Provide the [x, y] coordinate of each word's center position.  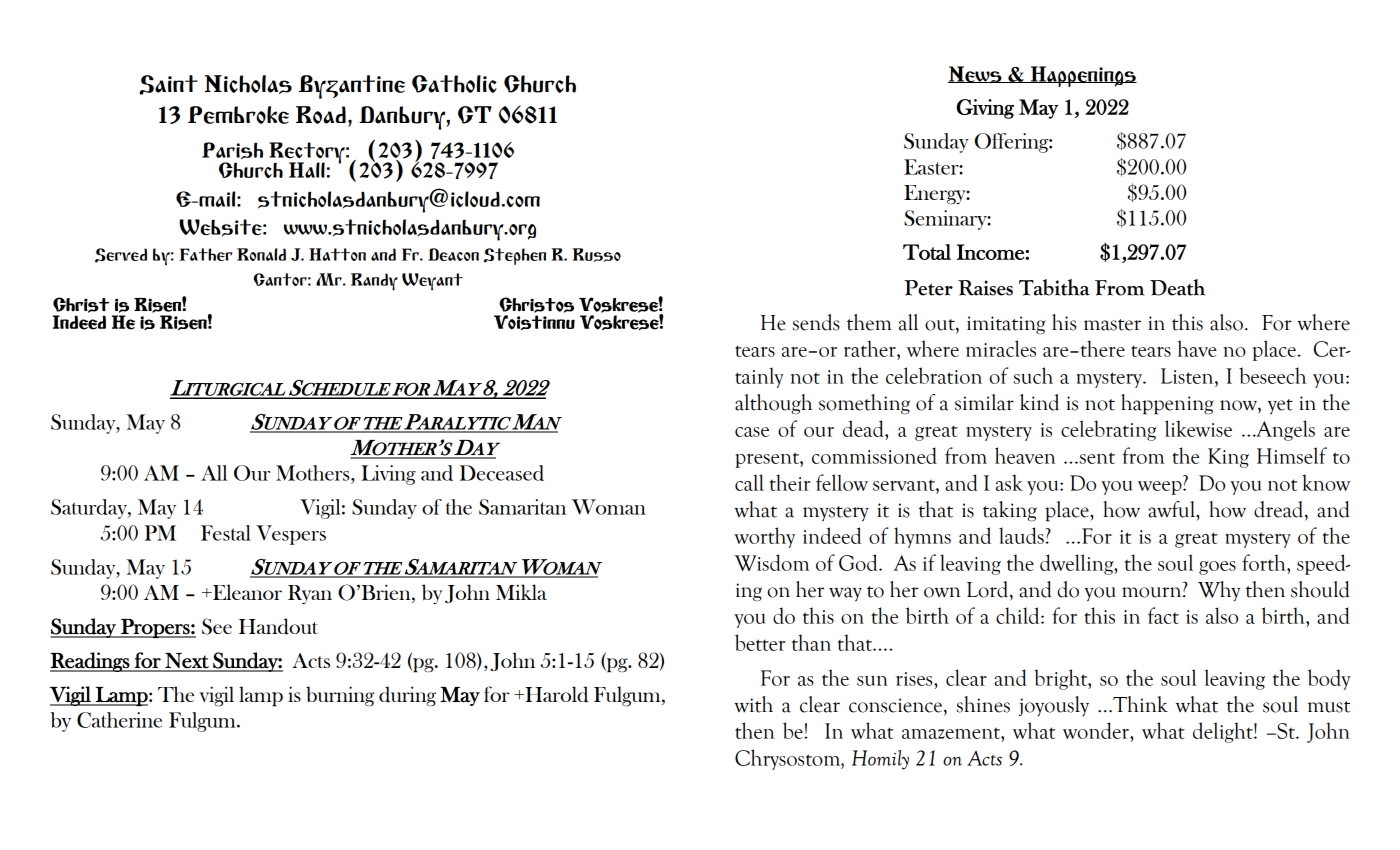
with [753, 704]
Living [388, 475]
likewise [1198, 428]
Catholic [454, 84]
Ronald [261, 254]
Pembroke [238, 115]
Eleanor [246, 592]
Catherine [119, 720]
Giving [985, 109]
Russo [597, 255]
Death [1177, 287]
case [752, 432]
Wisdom [771, 562]
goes [1217, 568]
